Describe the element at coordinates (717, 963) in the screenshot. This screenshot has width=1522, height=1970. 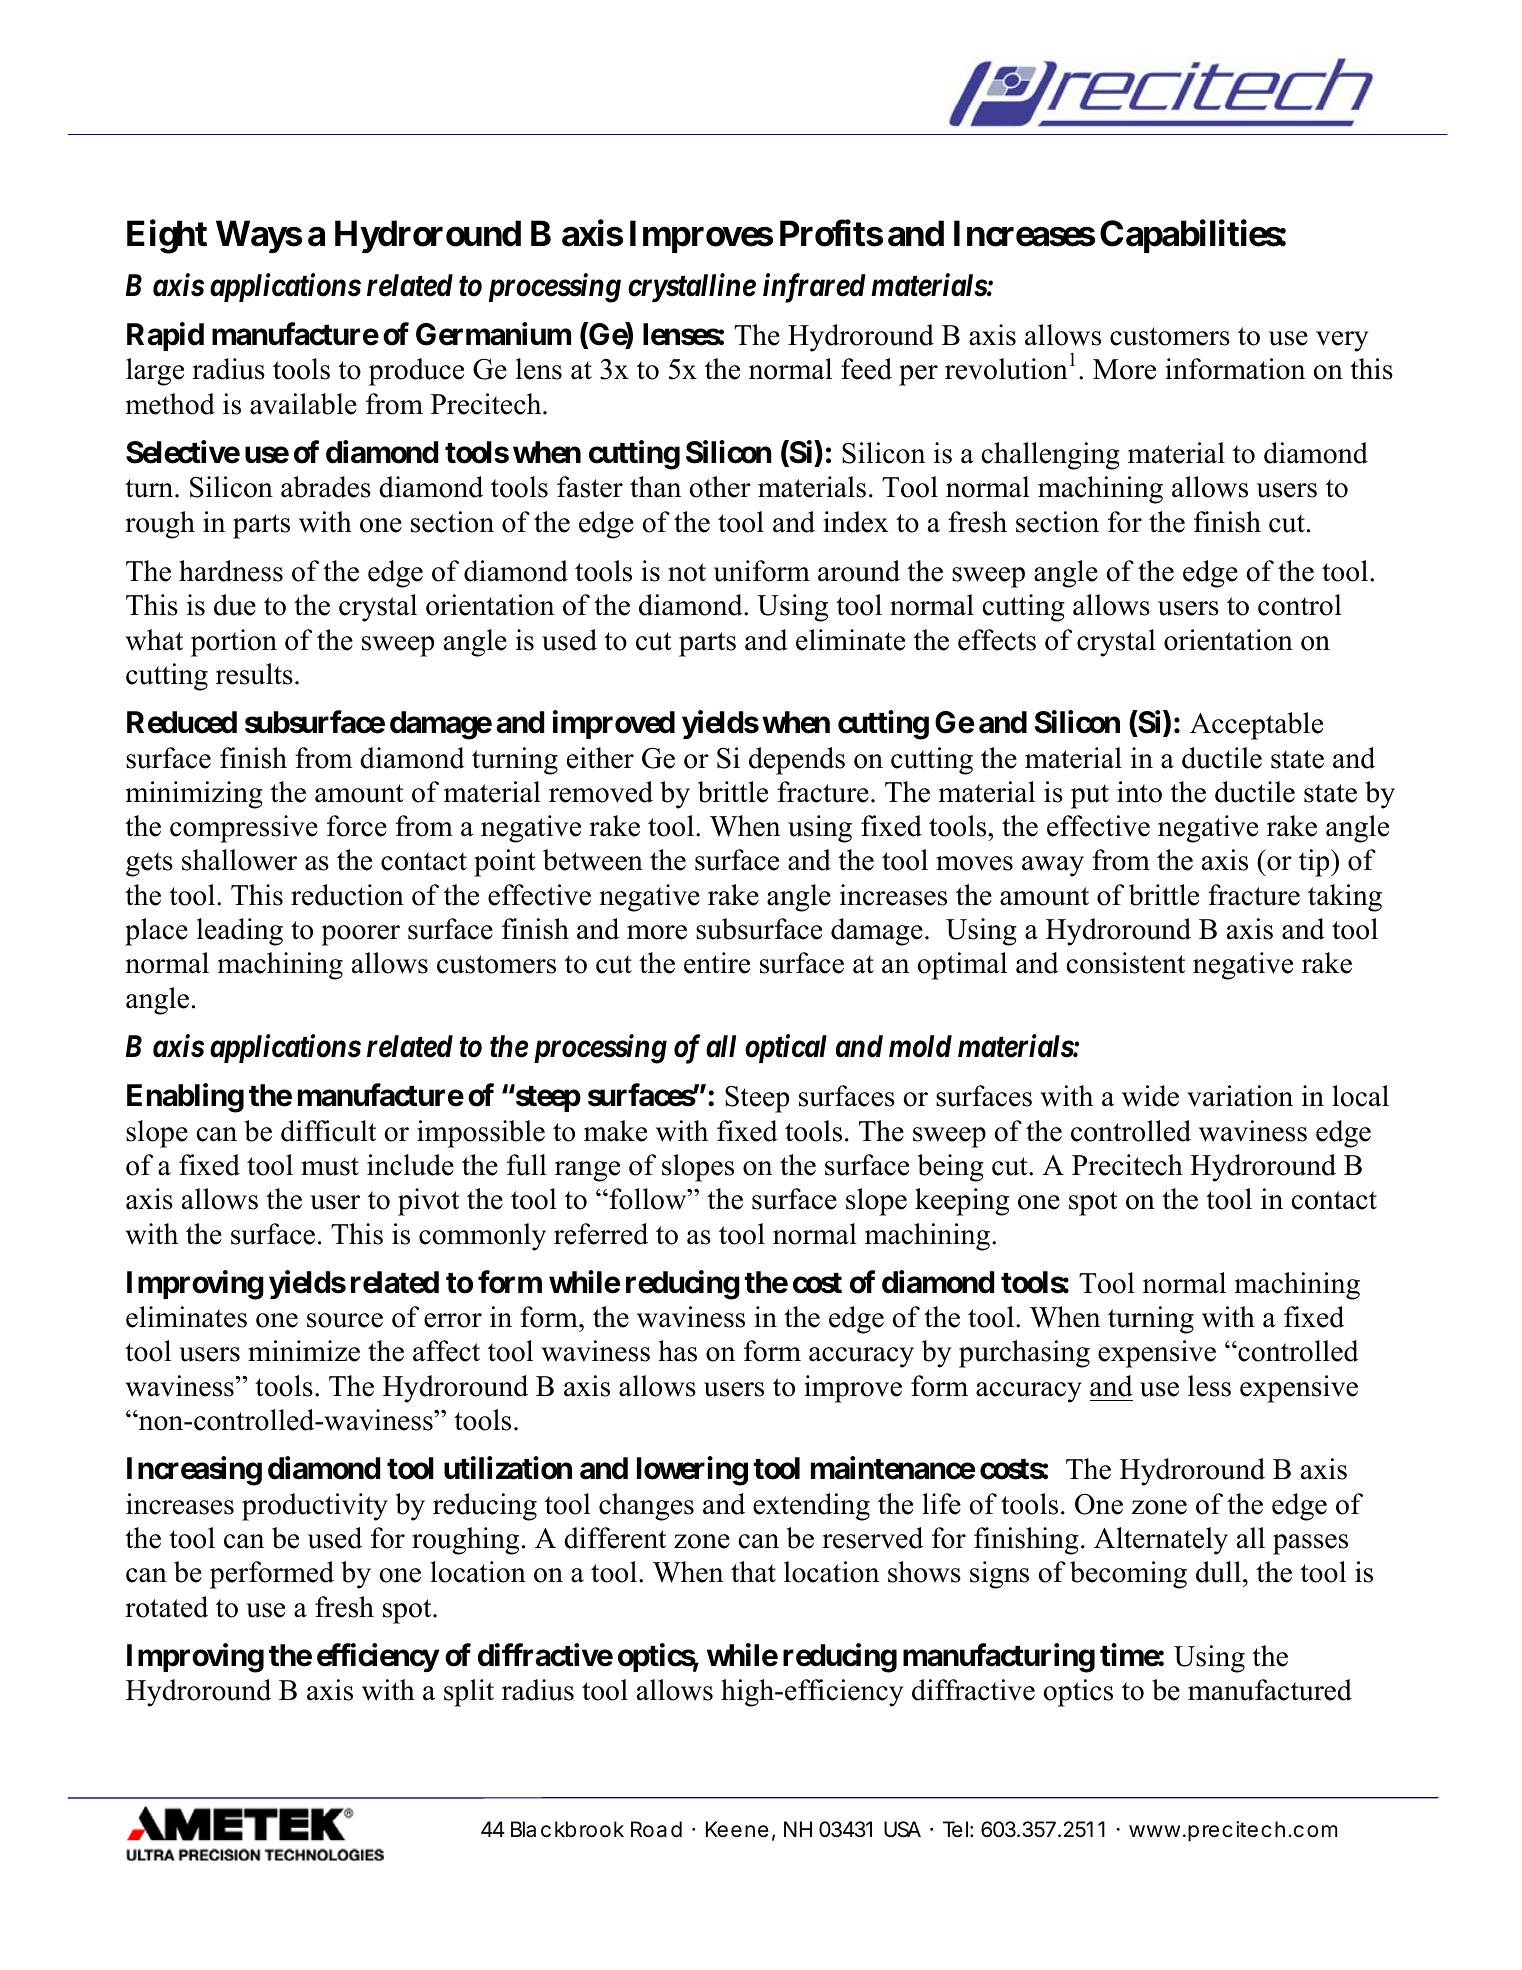
I see `entire` at that location.
